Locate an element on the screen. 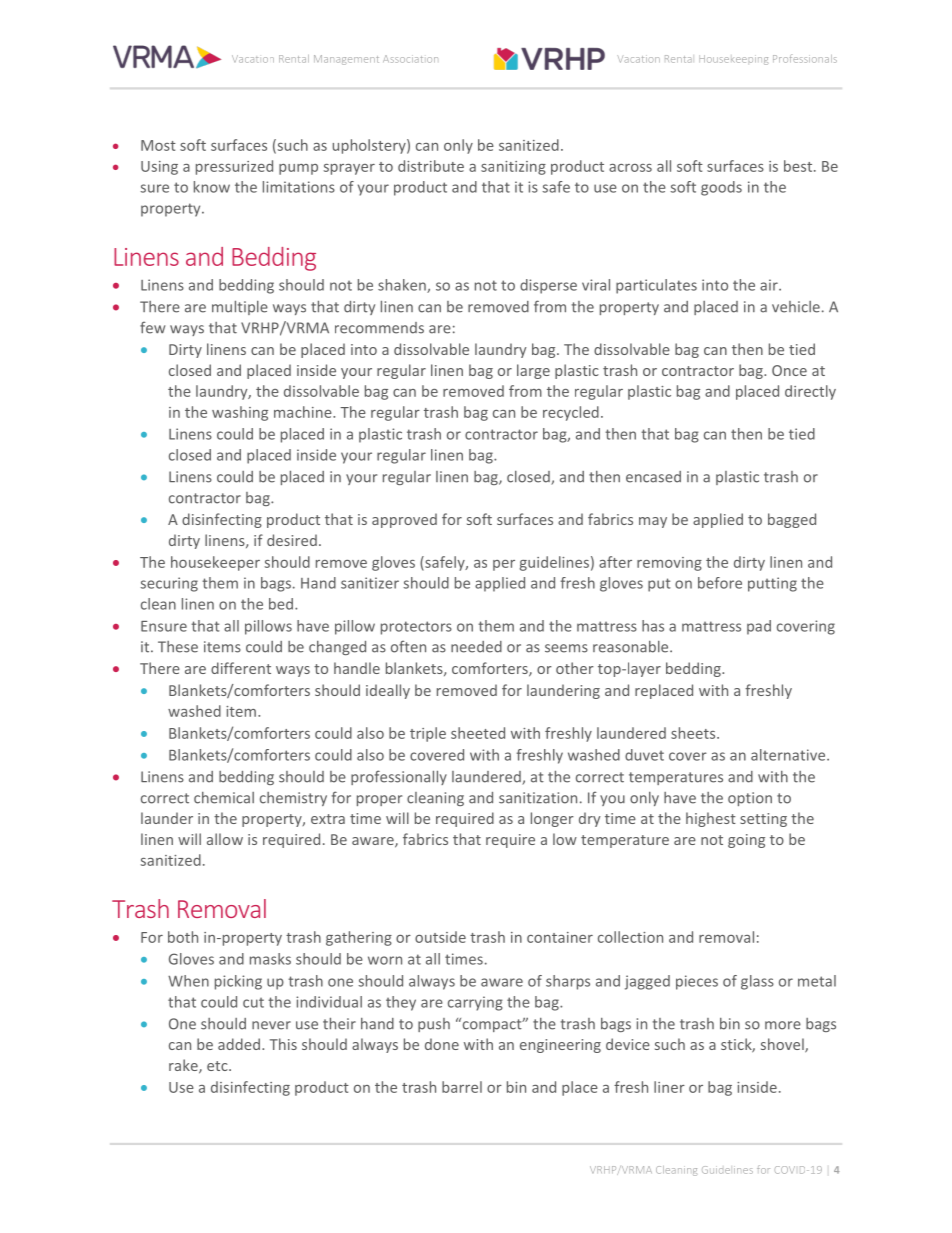 The height and width of the screenshot is (1233, 952). chemical is located at coordinates (224, 798).
